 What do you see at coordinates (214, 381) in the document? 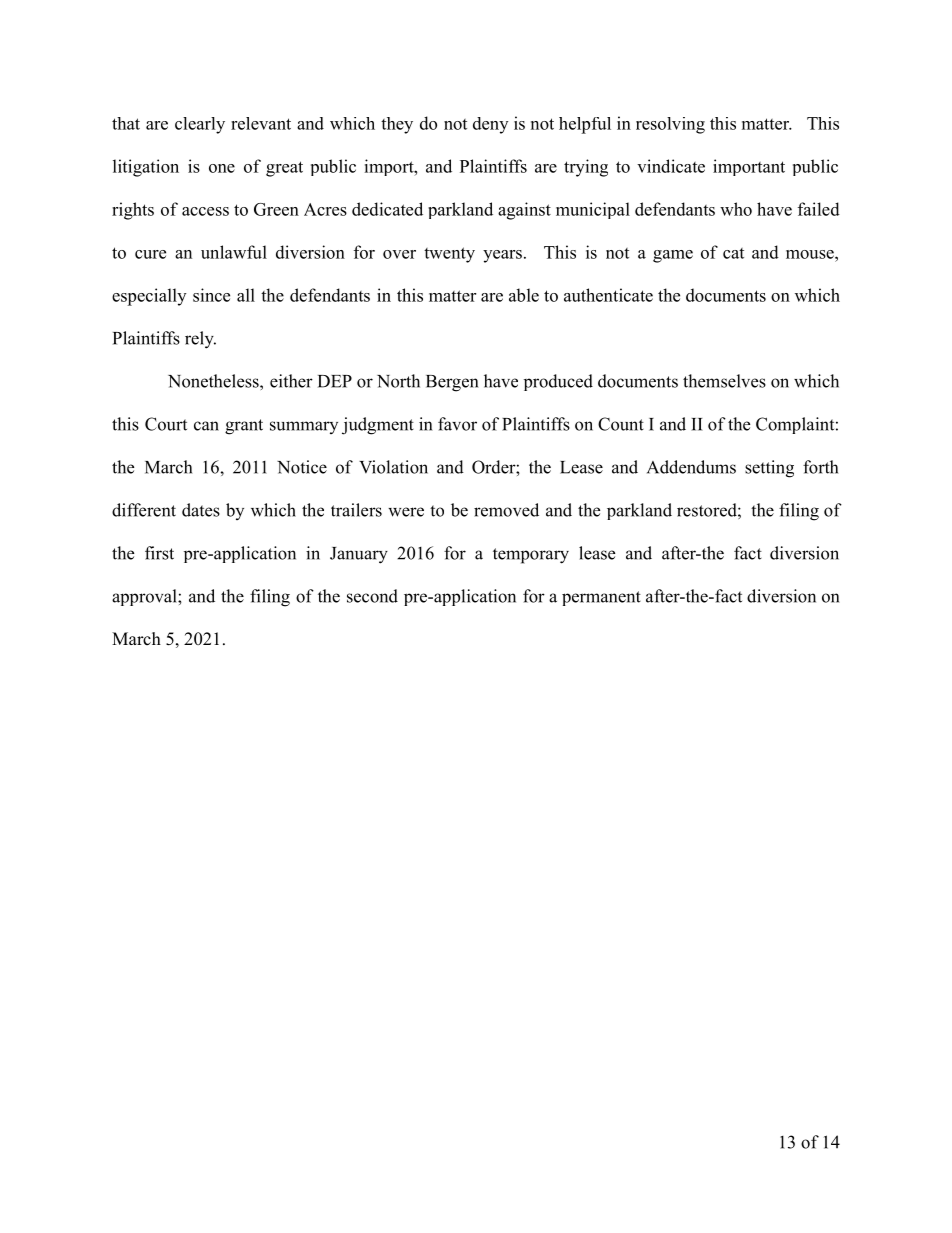
I see `Nonetheless` at bounding box center [214, 381].
